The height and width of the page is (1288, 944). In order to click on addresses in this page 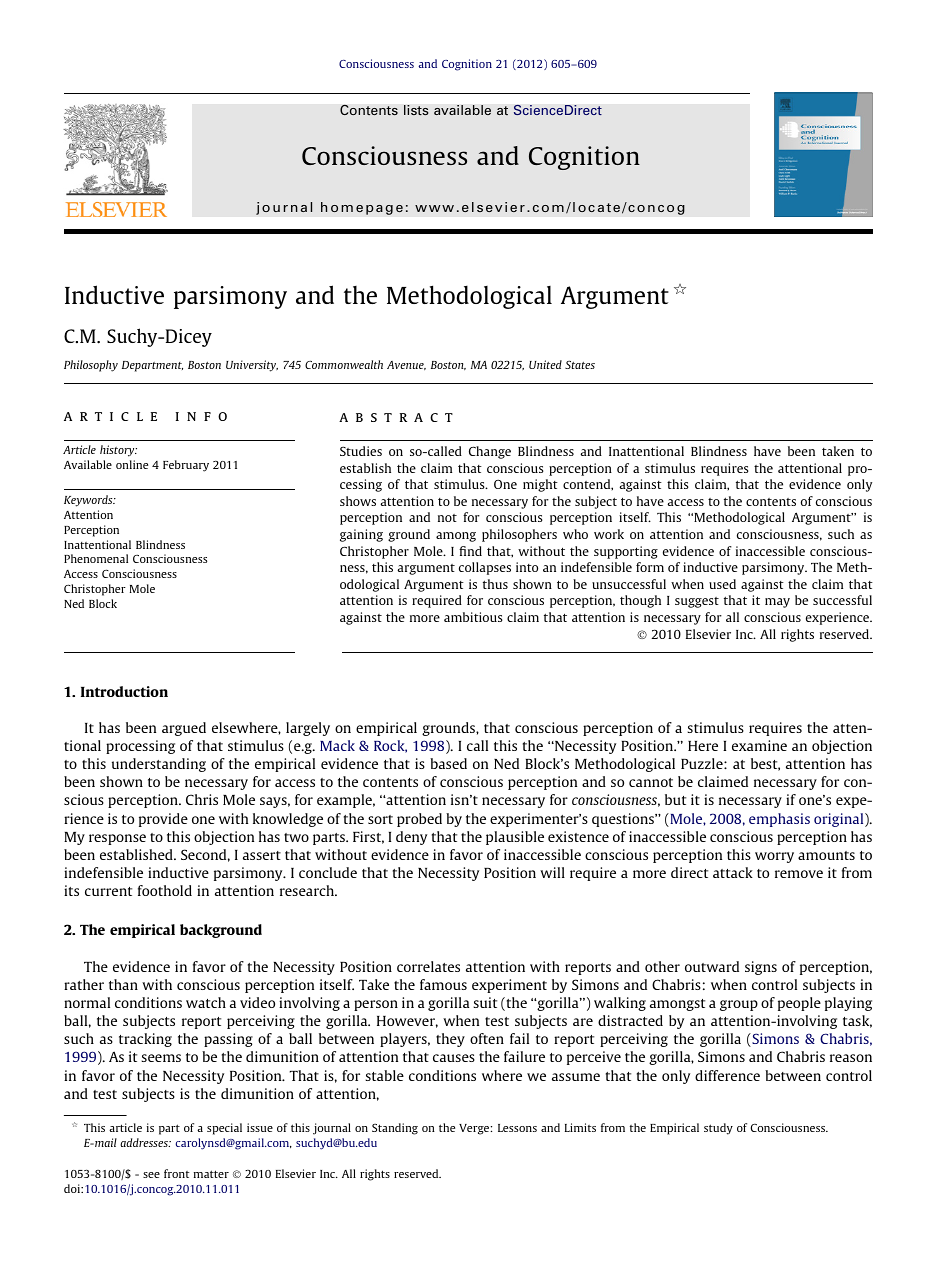, I will do `click(145, 1142)`.
